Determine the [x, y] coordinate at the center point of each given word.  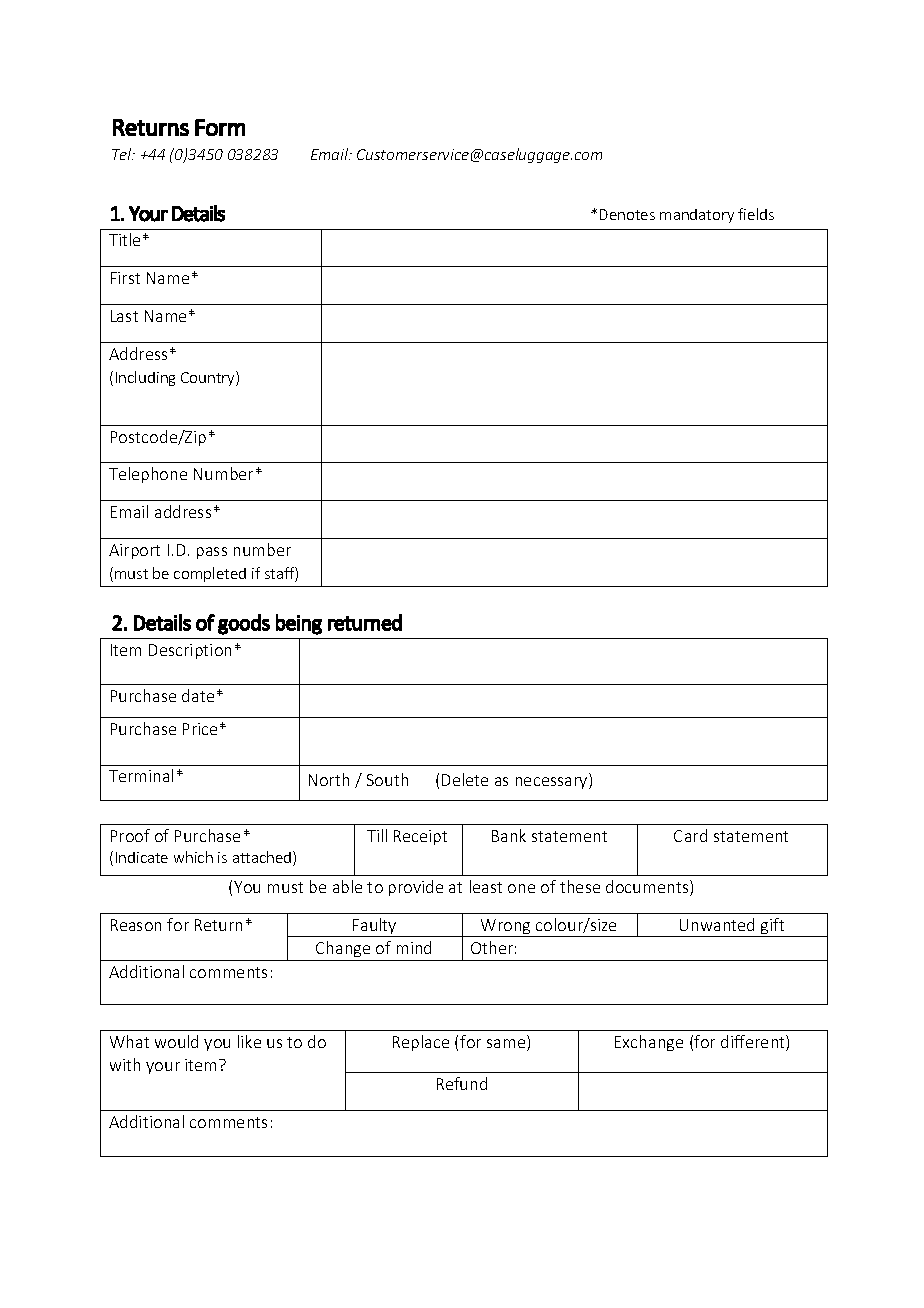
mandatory [697, 216]
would [176, 1041]
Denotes [627, 214]
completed [210, 574]
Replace [421, 1043]
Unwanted [717, 924]
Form [220, 127]
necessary [553, 783]
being [299, 624]
